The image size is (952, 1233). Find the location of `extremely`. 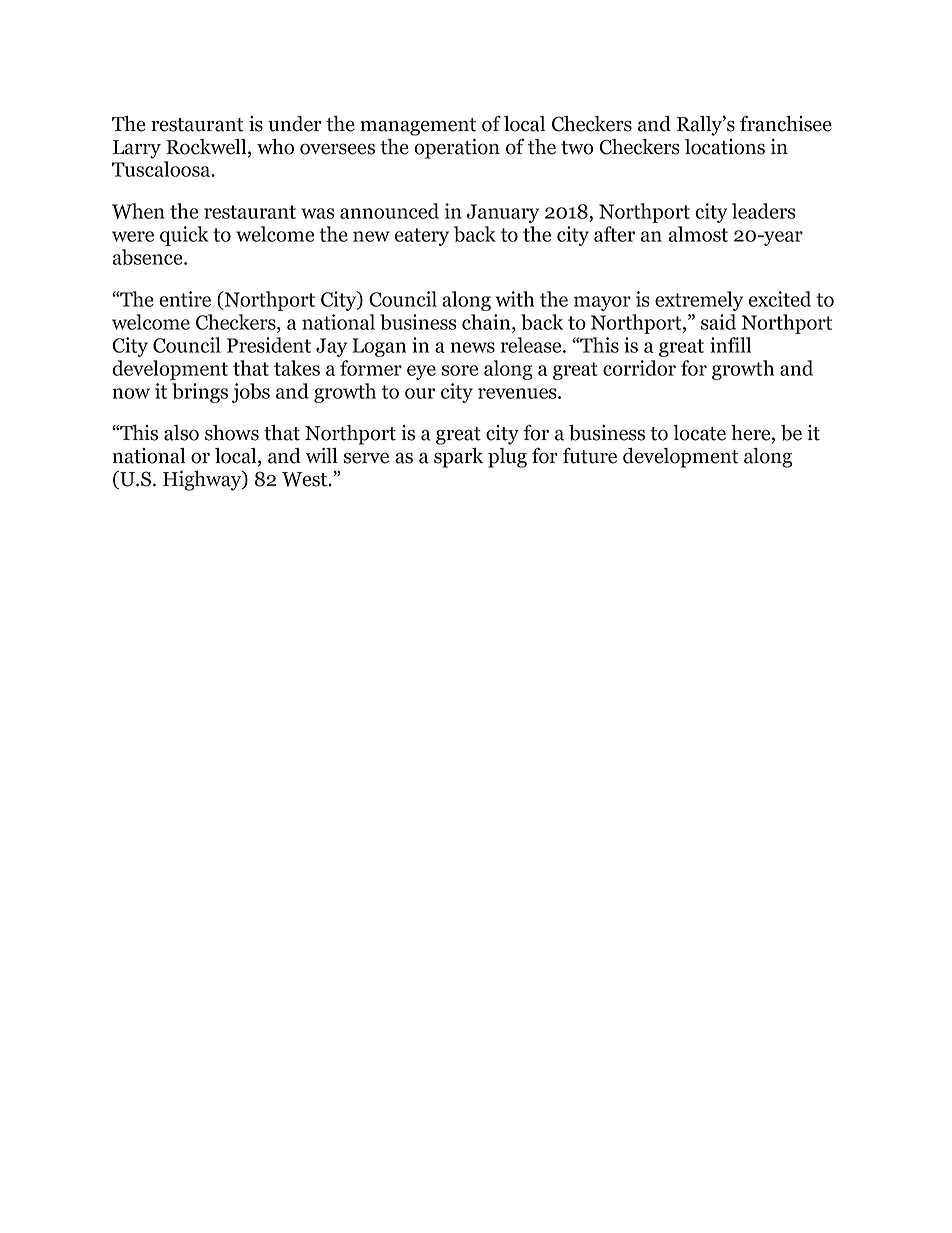

extremely is located at coordinates (699, 301).
